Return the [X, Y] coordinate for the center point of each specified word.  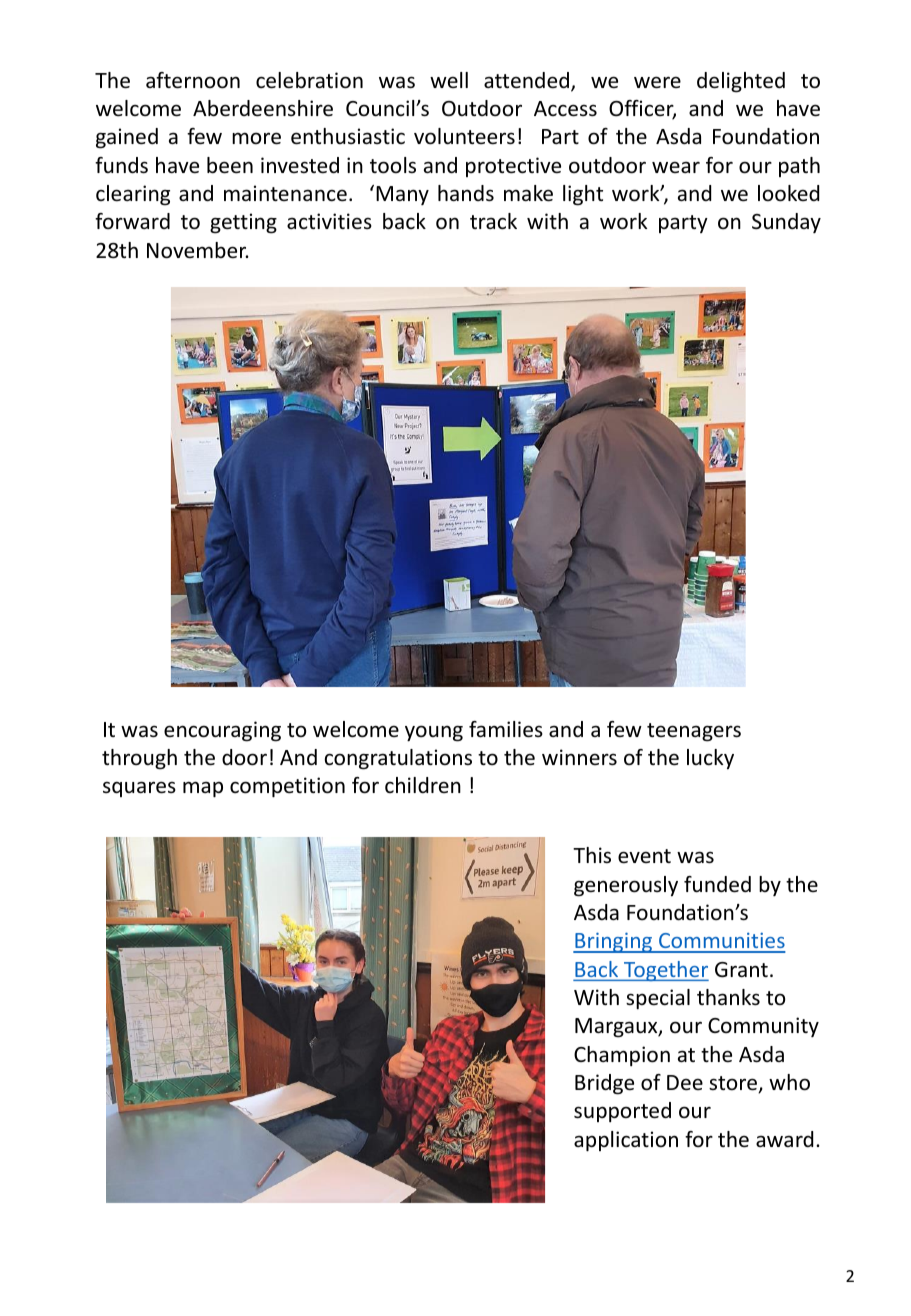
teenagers [694, 732]
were [657, 82]
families [506, 729]
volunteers [464, 136]
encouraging [222, 731]
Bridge [604, 1084]
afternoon [193, 80]
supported [622, 1112]
